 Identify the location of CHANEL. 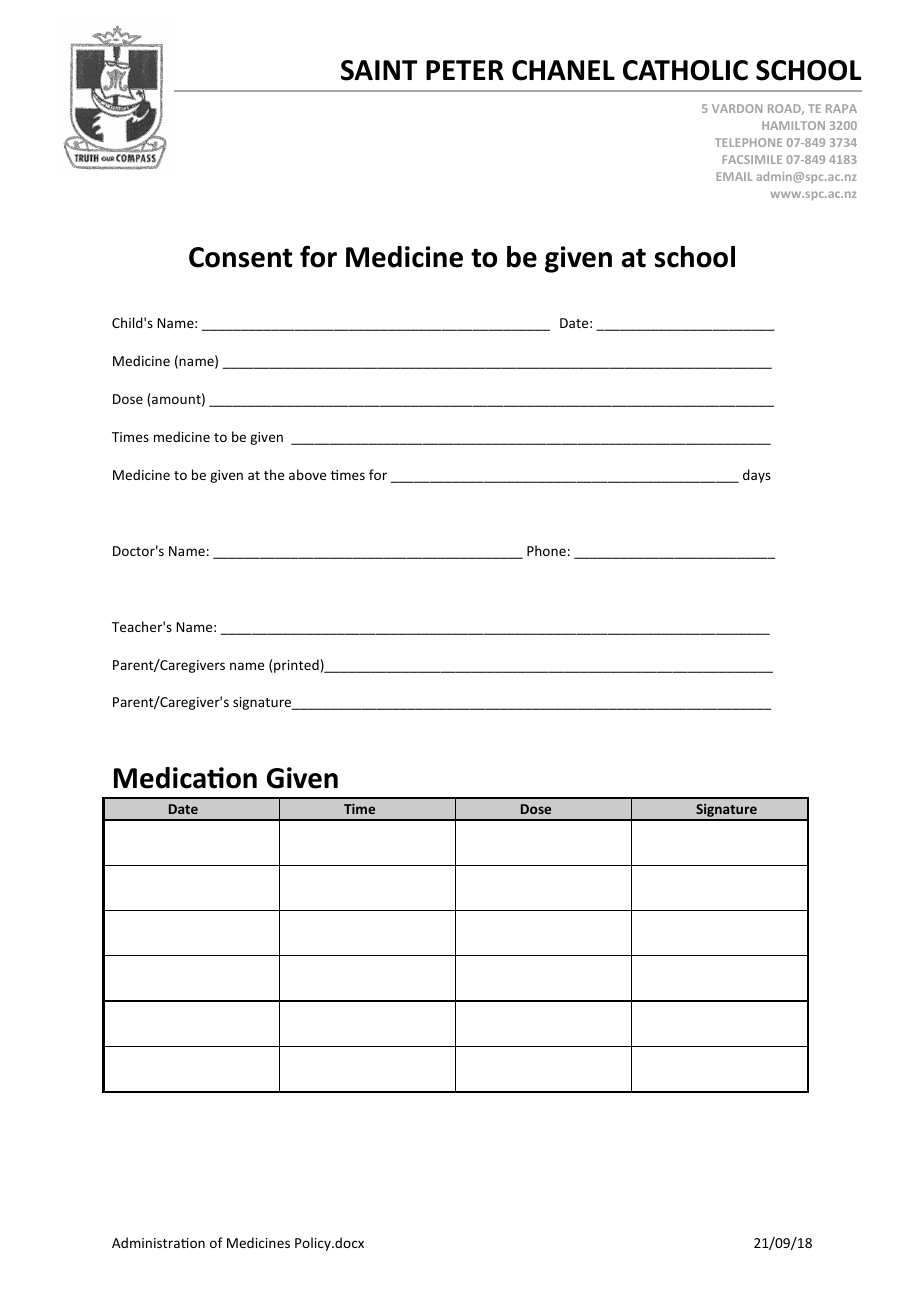
(563, 70).
